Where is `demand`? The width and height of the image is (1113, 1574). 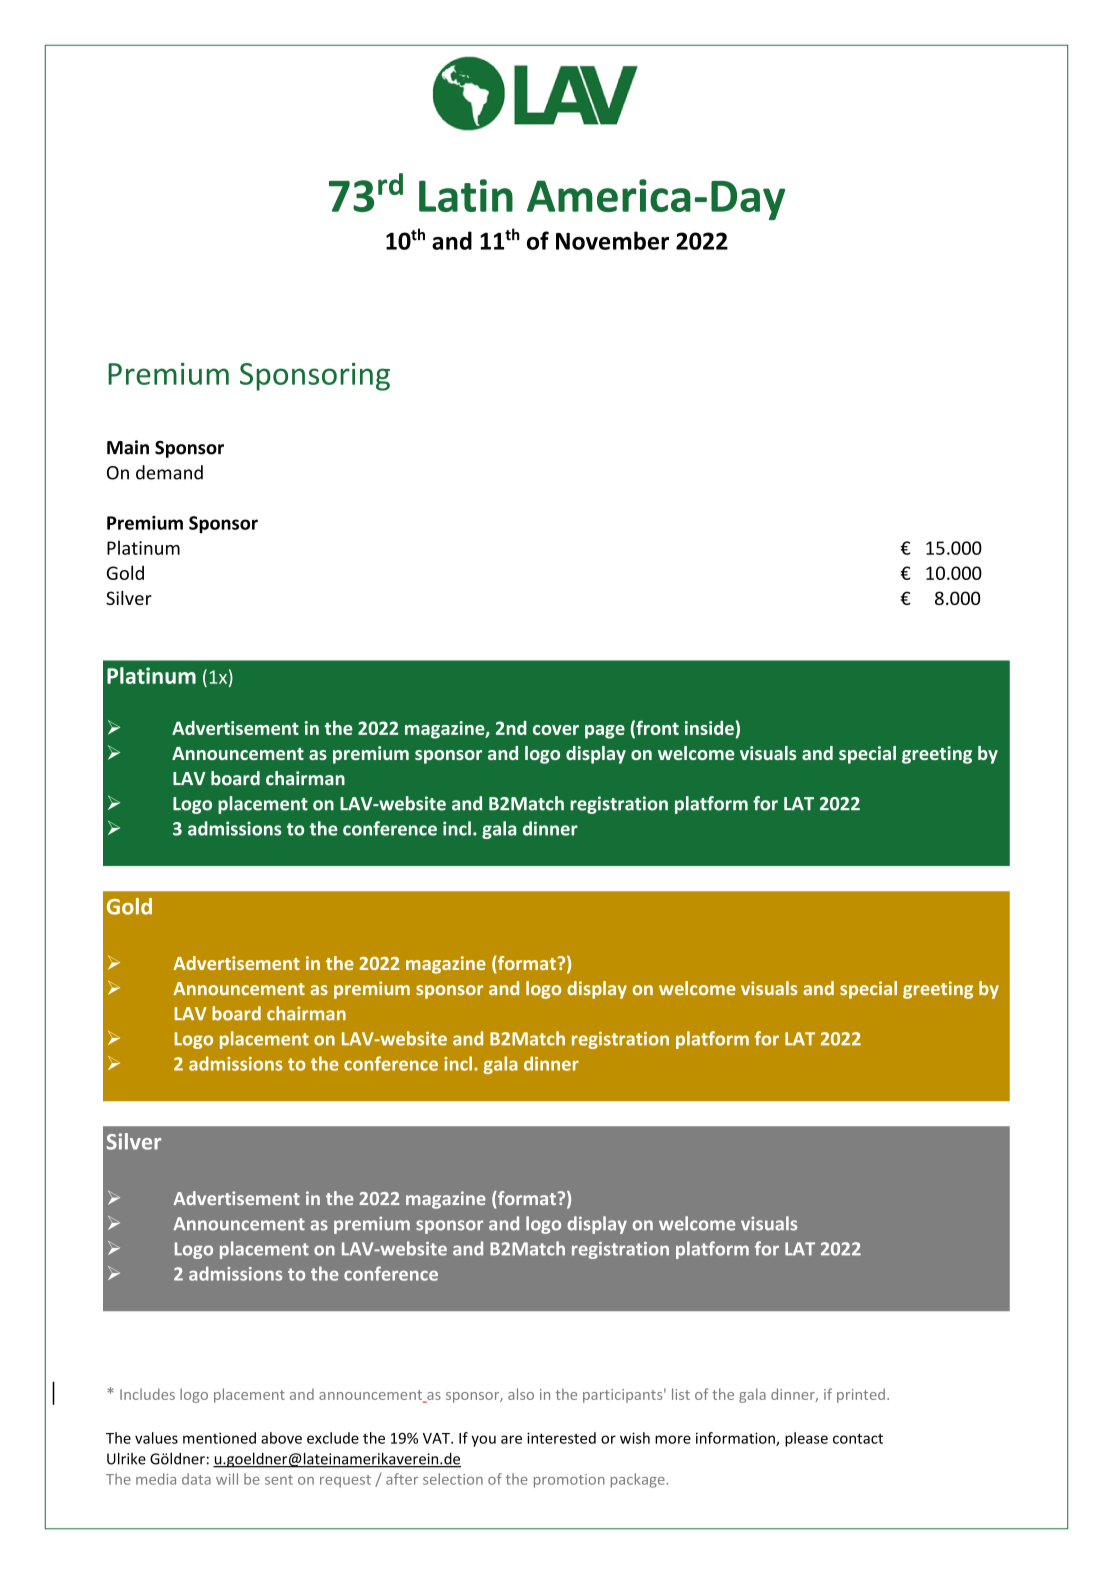
demand is located at coordinates (169, 472).
